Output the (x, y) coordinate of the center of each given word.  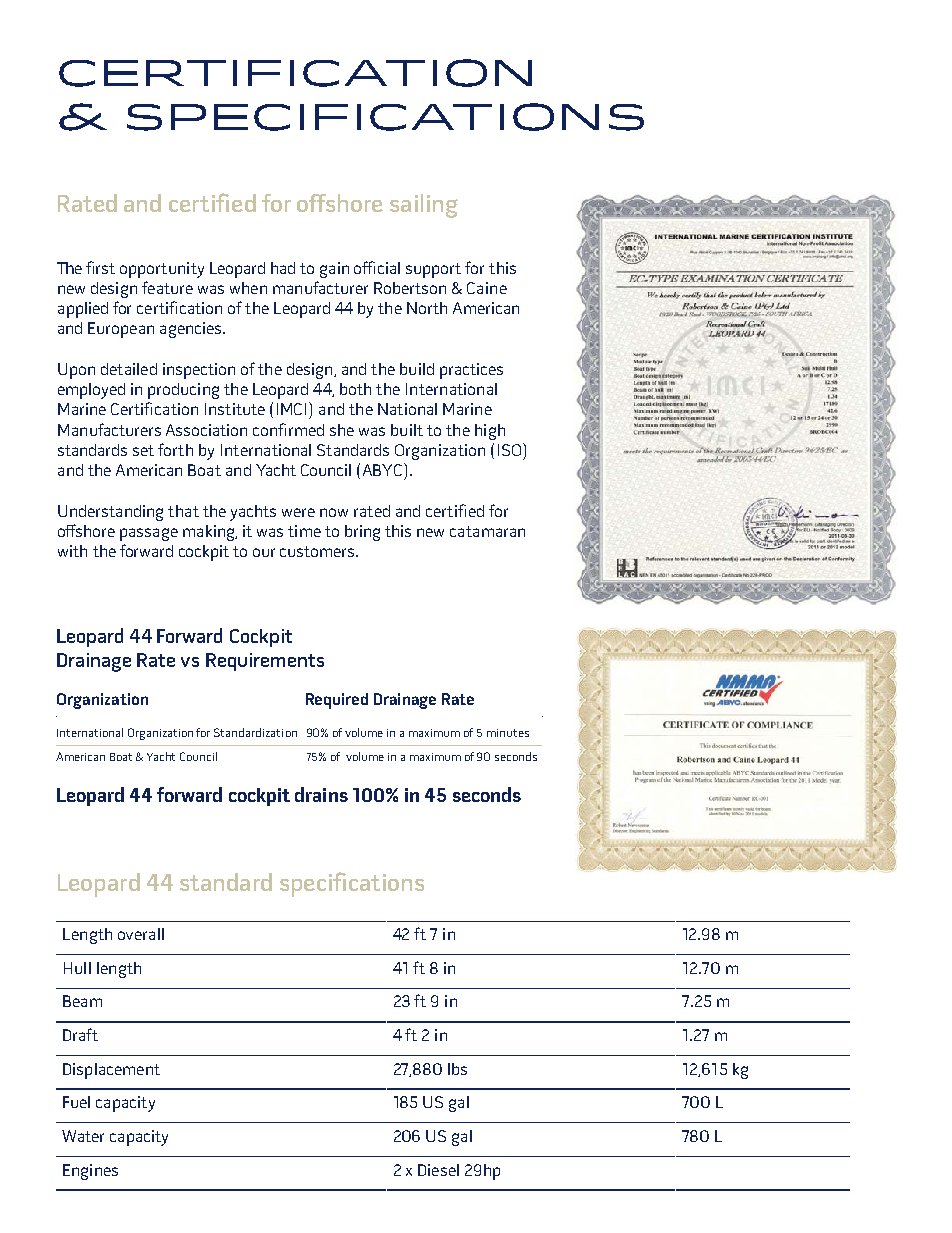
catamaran (487, 531)
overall (141, 934)
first (100, 267)
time (304, 531)
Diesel (438, 1170)
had (283, 268)
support (433, 270)
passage (149, 534)
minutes (508, 733)
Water (83, 1136)
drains (321, 794)
